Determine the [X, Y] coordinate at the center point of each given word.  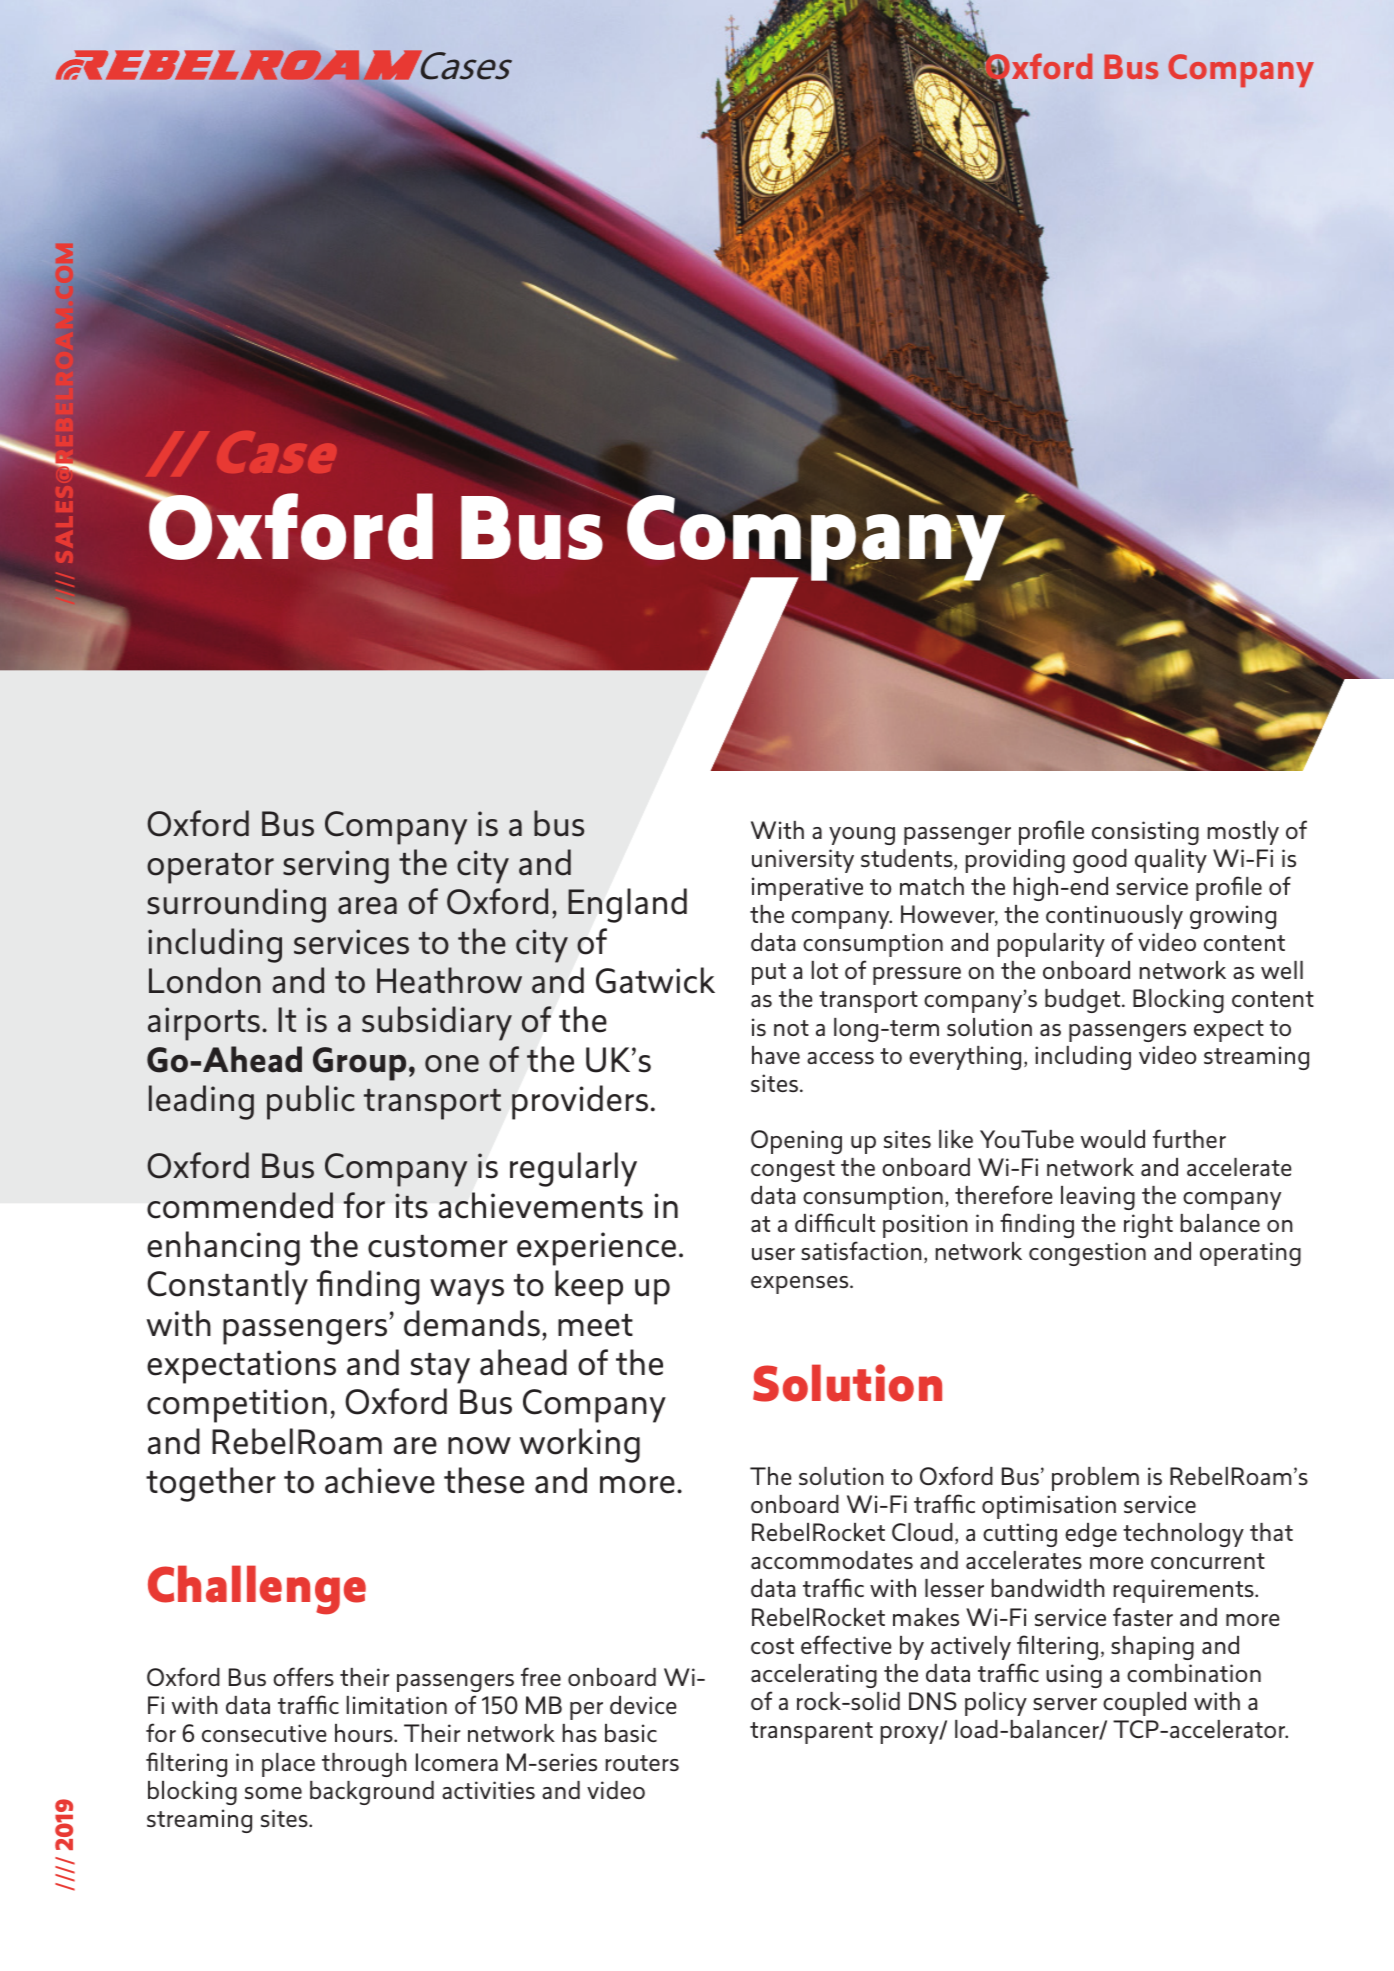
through [364, 1765]
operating [1250, 1254]
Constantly [227, 1287]
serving [336, 867]
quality [1171, 861]
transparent [811, 1733]
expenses [801, 1285]
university [803, 861]
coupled [1144, 1704]
